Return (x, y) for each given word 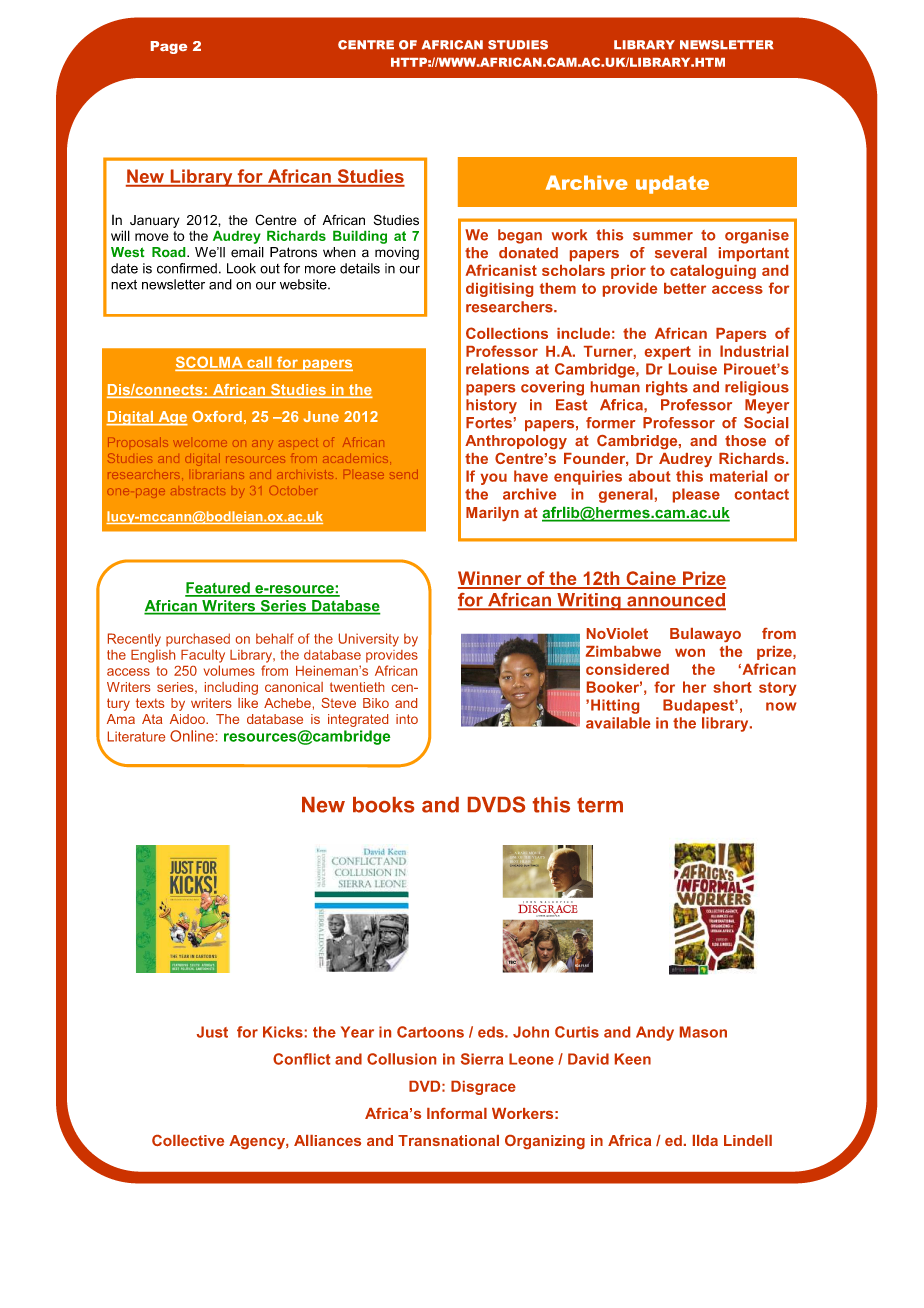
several (681, 252)
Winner (491, 579)
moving (397, 253)
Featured (218, 589)
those (745, 440)
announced (675, 601)
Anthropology (516, 442)
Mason (703, 1032)
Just (212, 1032)
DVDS (496, 804)
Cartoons (430, 1032)
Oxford (217, 416)
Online (192, 736)
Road (170, 252)
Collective (188, 1140)
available (618, 723)
